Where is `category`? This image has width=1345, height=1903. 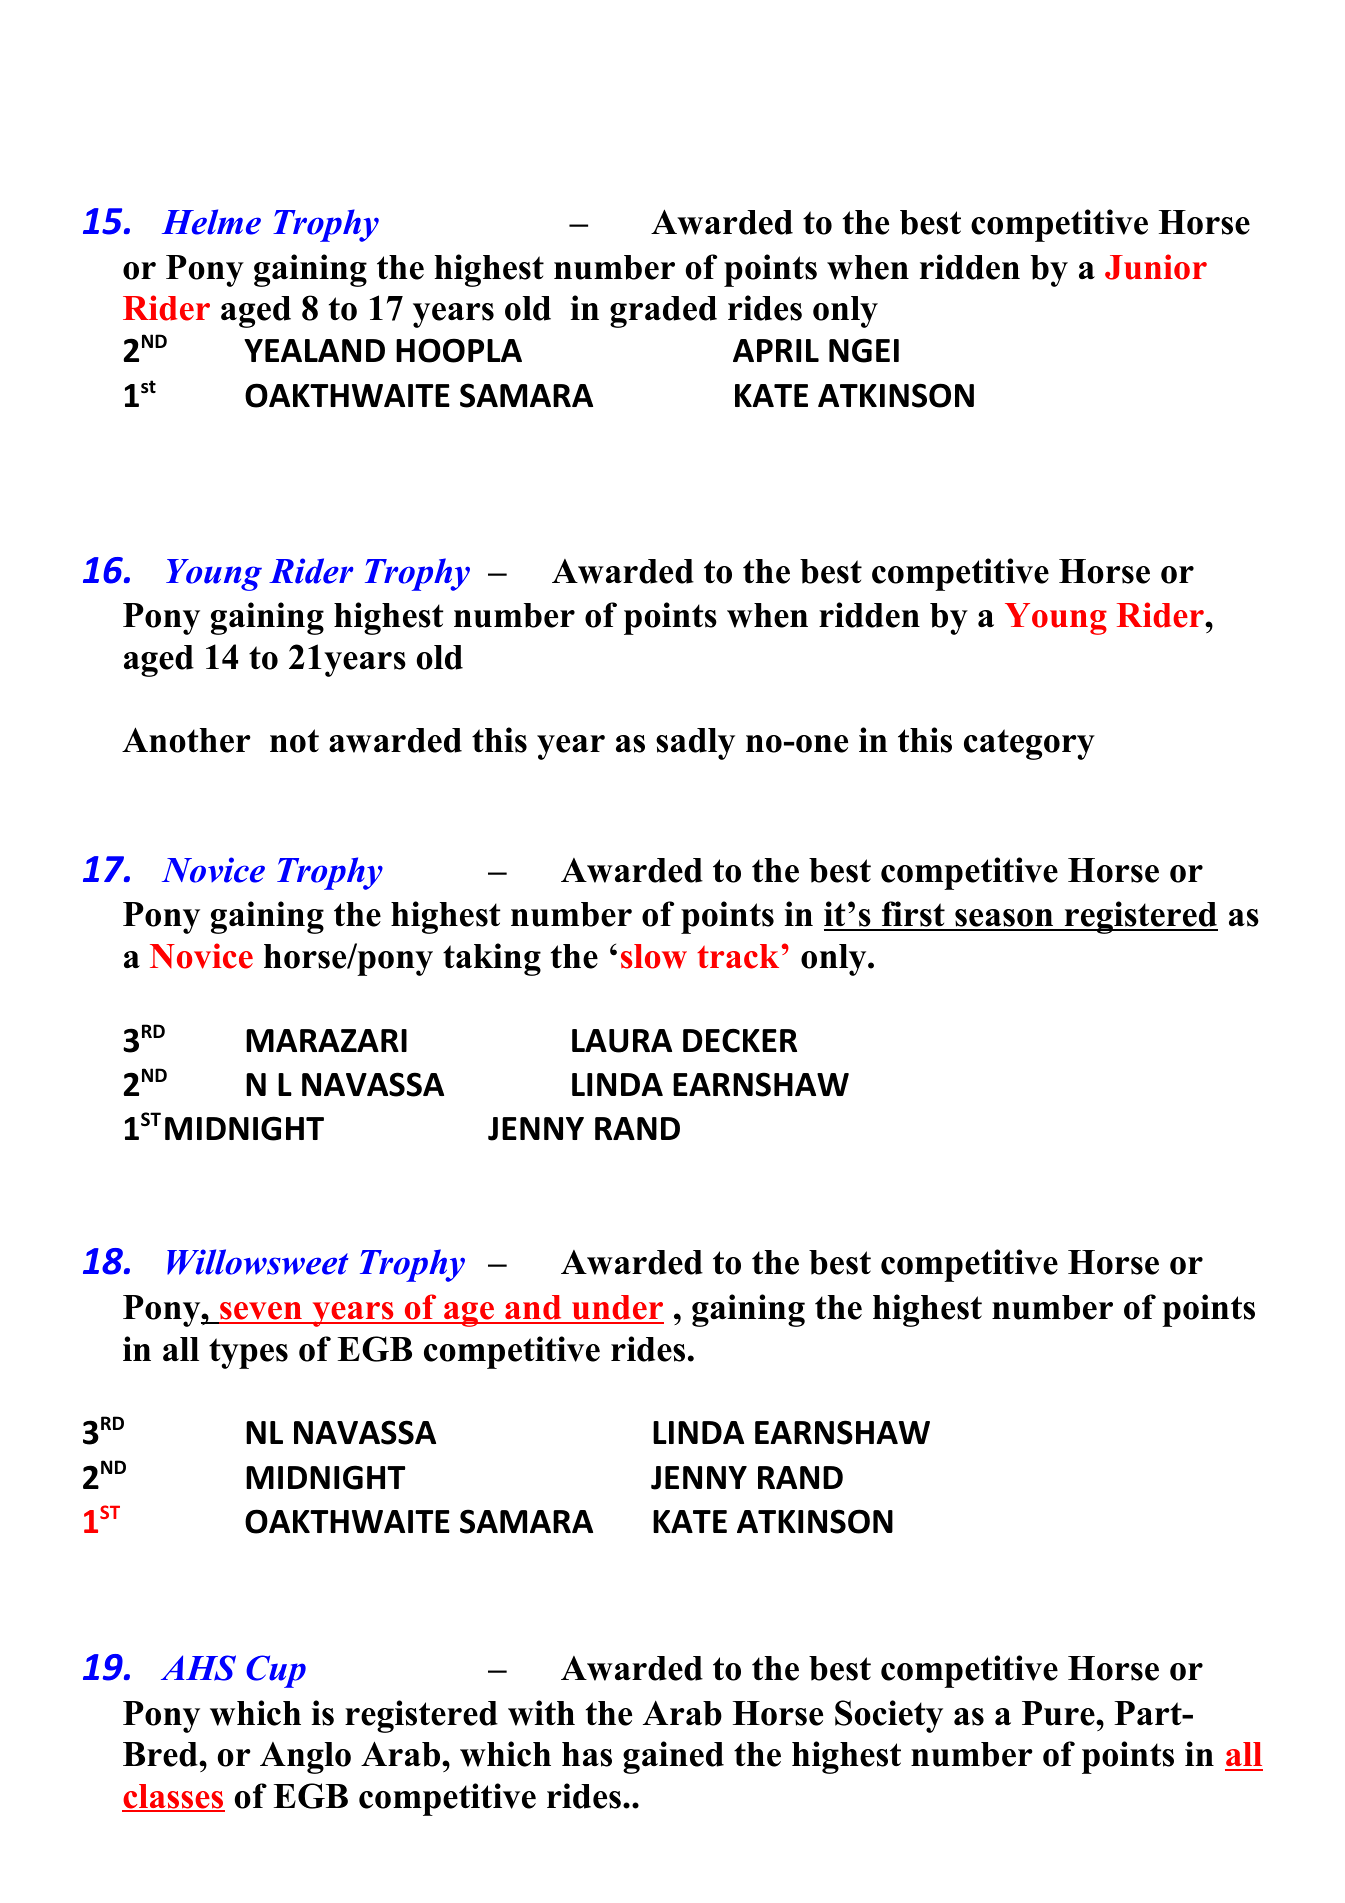 category is located at coordinates (1029, 744).
